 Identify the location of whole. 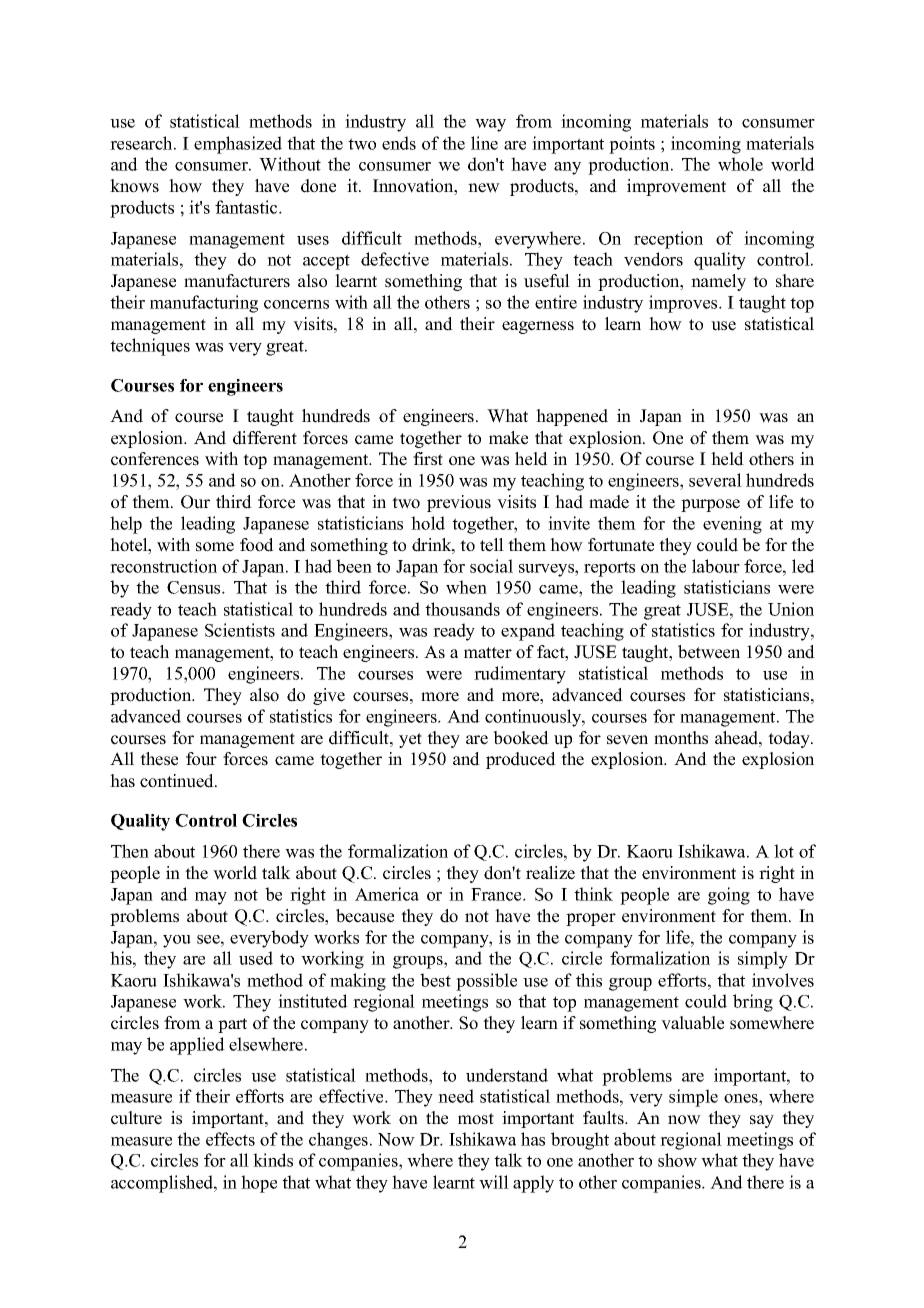
(740, 164).
